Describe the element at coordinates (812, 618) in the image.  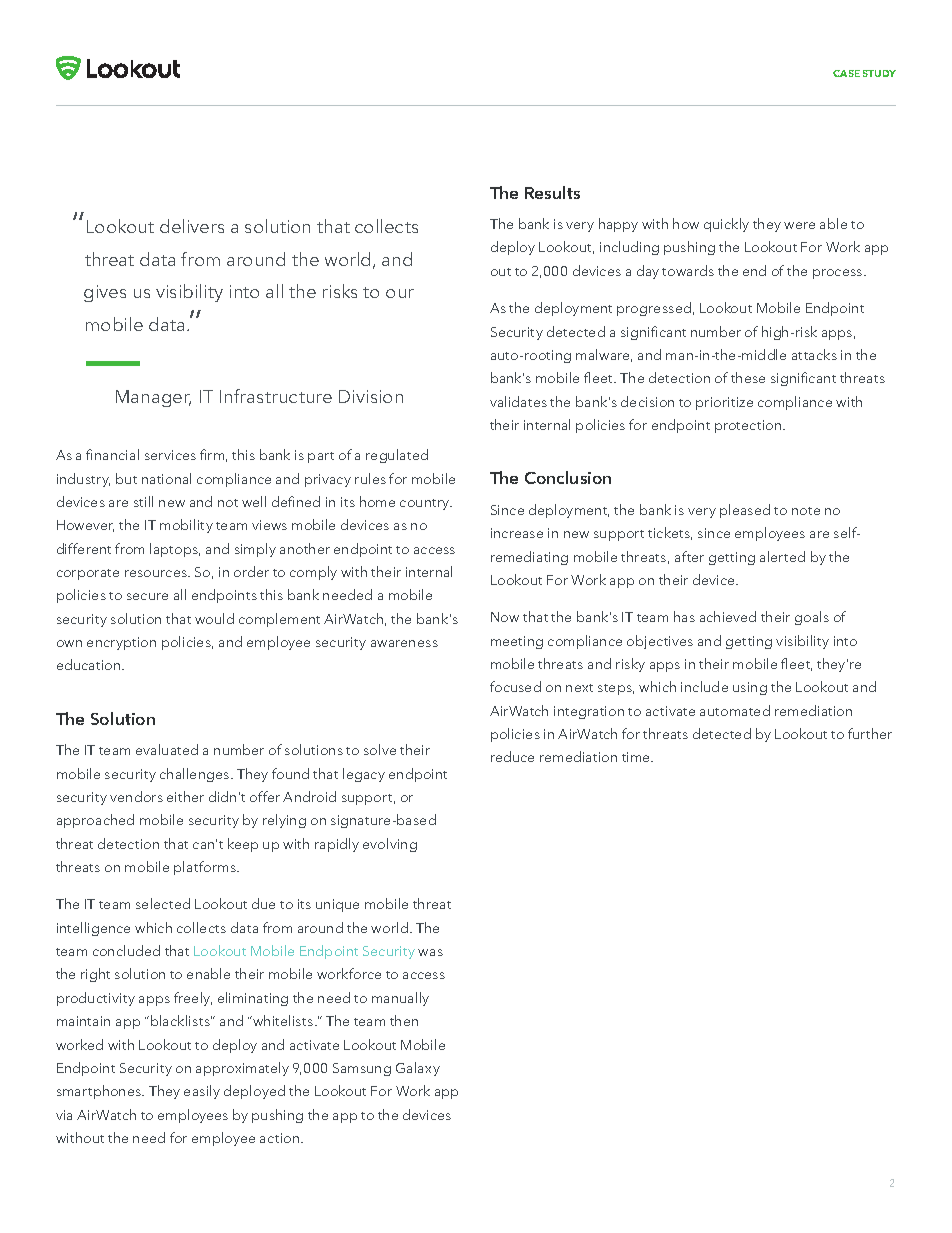
I see `goals` at that location.
